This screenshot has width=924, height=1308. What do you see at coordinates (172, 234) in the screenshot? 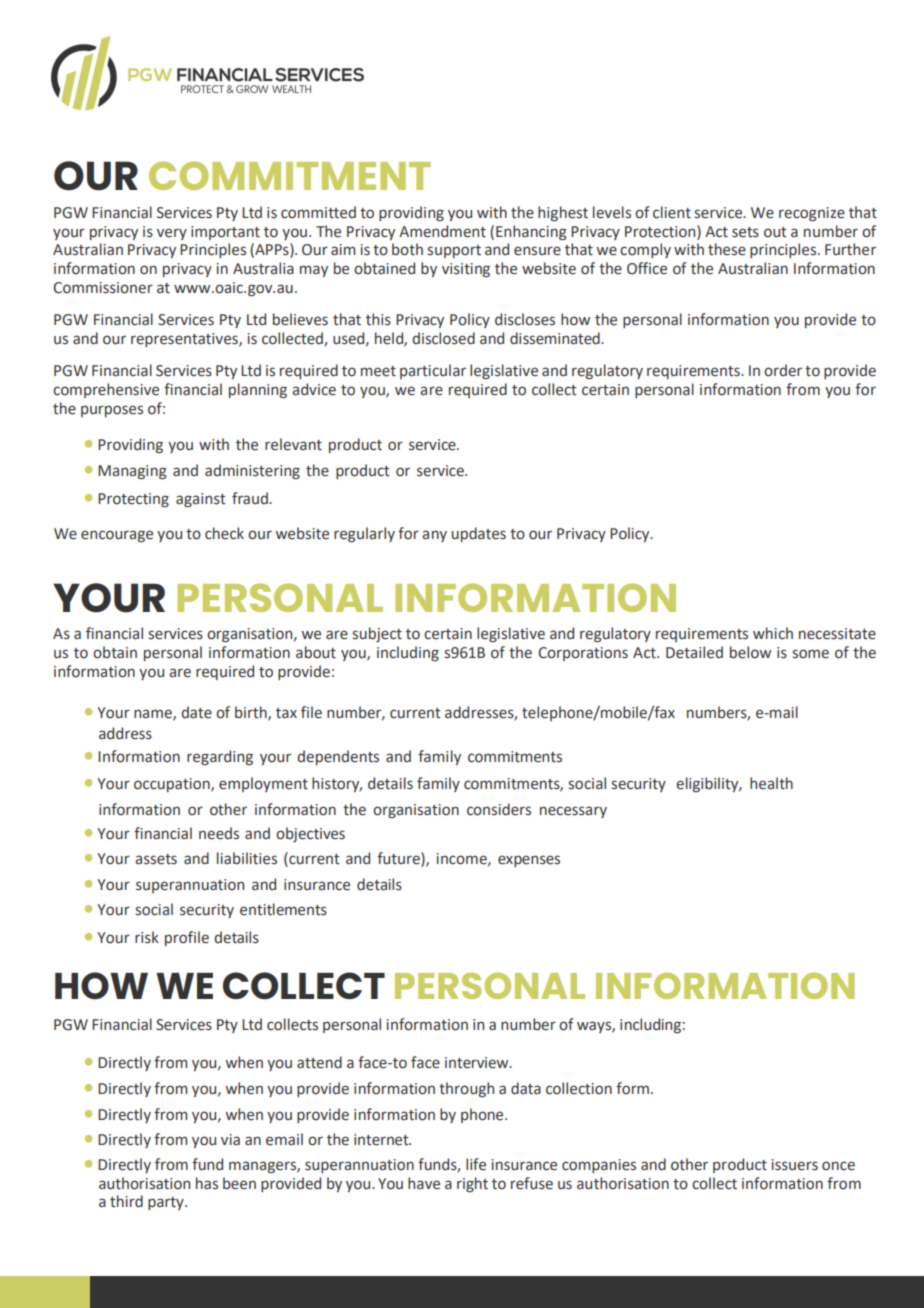
I see `very` at bounding box center [172, 234].
